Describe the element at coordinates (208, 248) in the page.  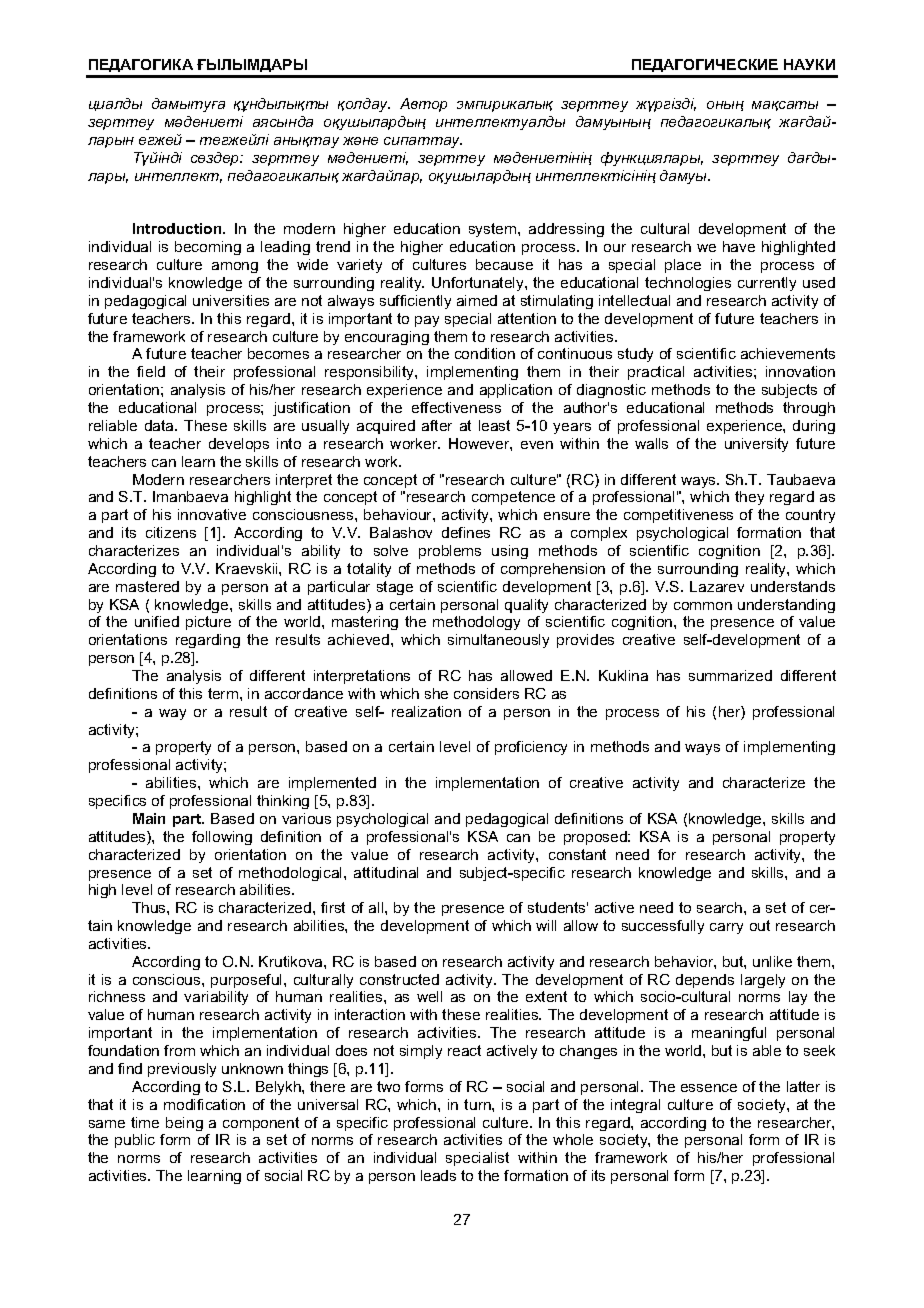
I see `becoming` at that location.
